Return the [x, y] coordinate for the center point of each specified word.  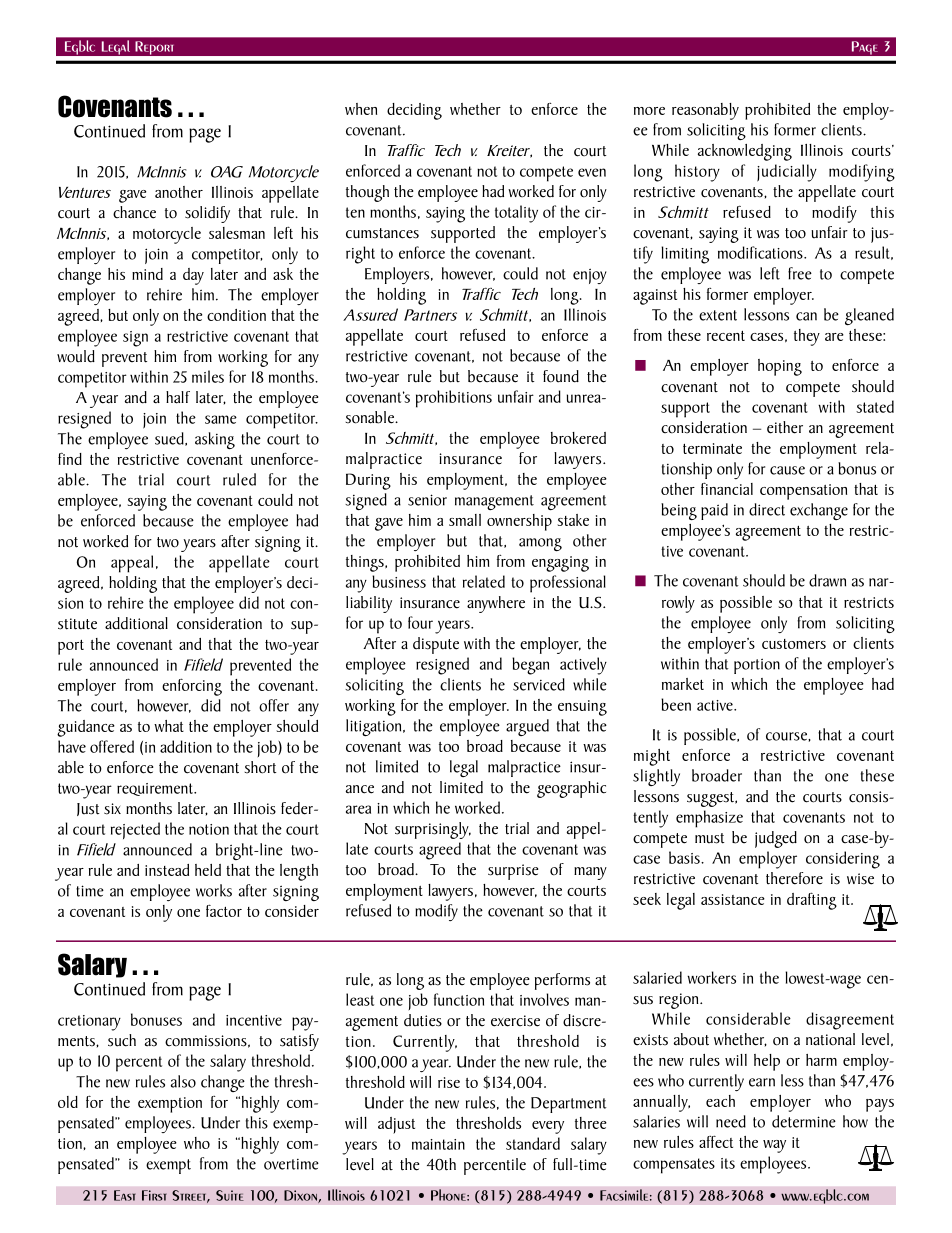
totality [516, 214]
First [154, 1195]
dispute [436, 645]
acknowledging [745, 152]
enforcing [192, 687]
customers [794, 644]
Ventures [85, 192]
